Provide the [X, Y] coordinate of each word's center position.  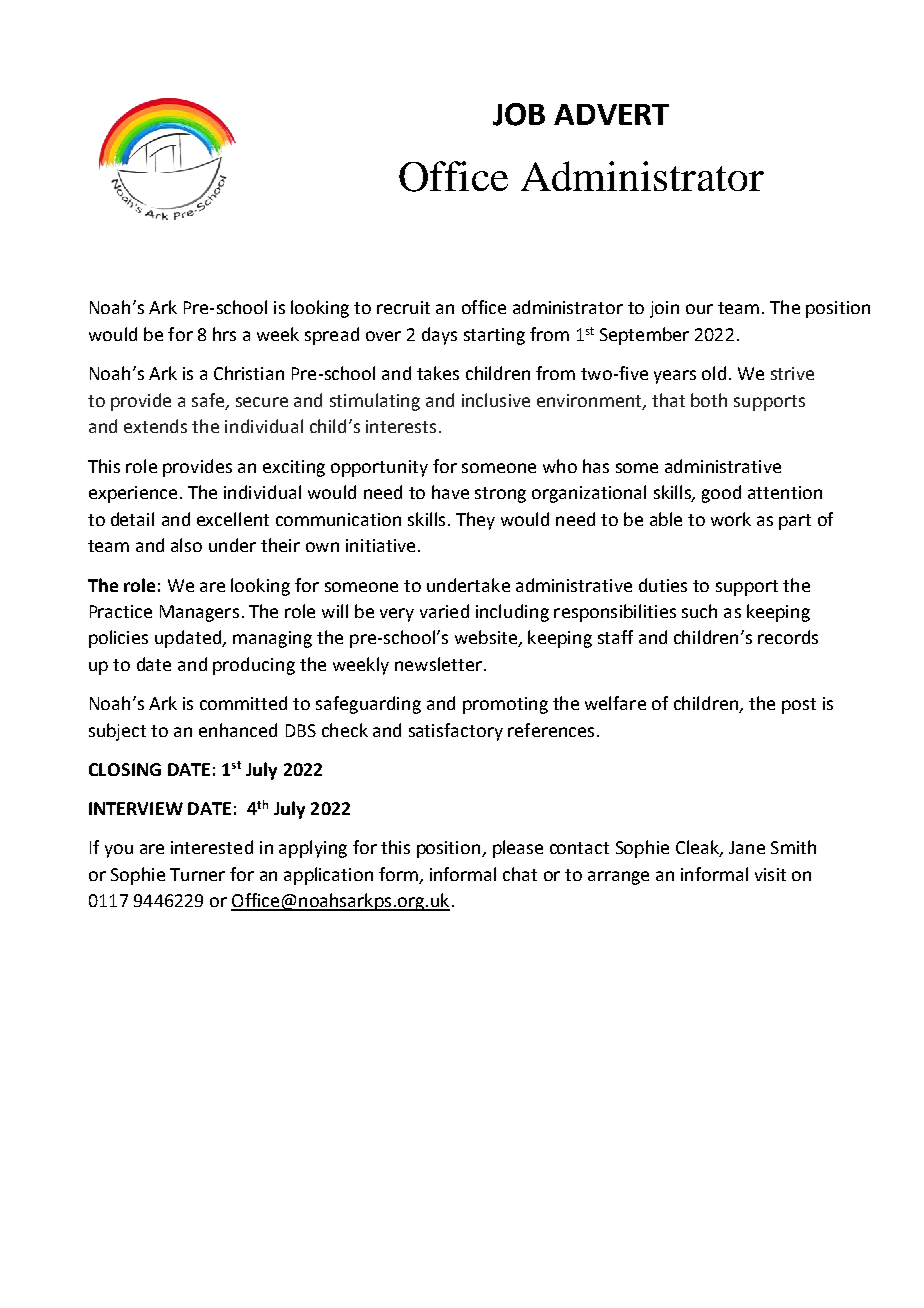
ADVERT [611, 114]
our [699, 309]
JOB [519, 114]
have [450, 492]
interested [212, 847]
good [721, 494]
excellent [233, 519]
